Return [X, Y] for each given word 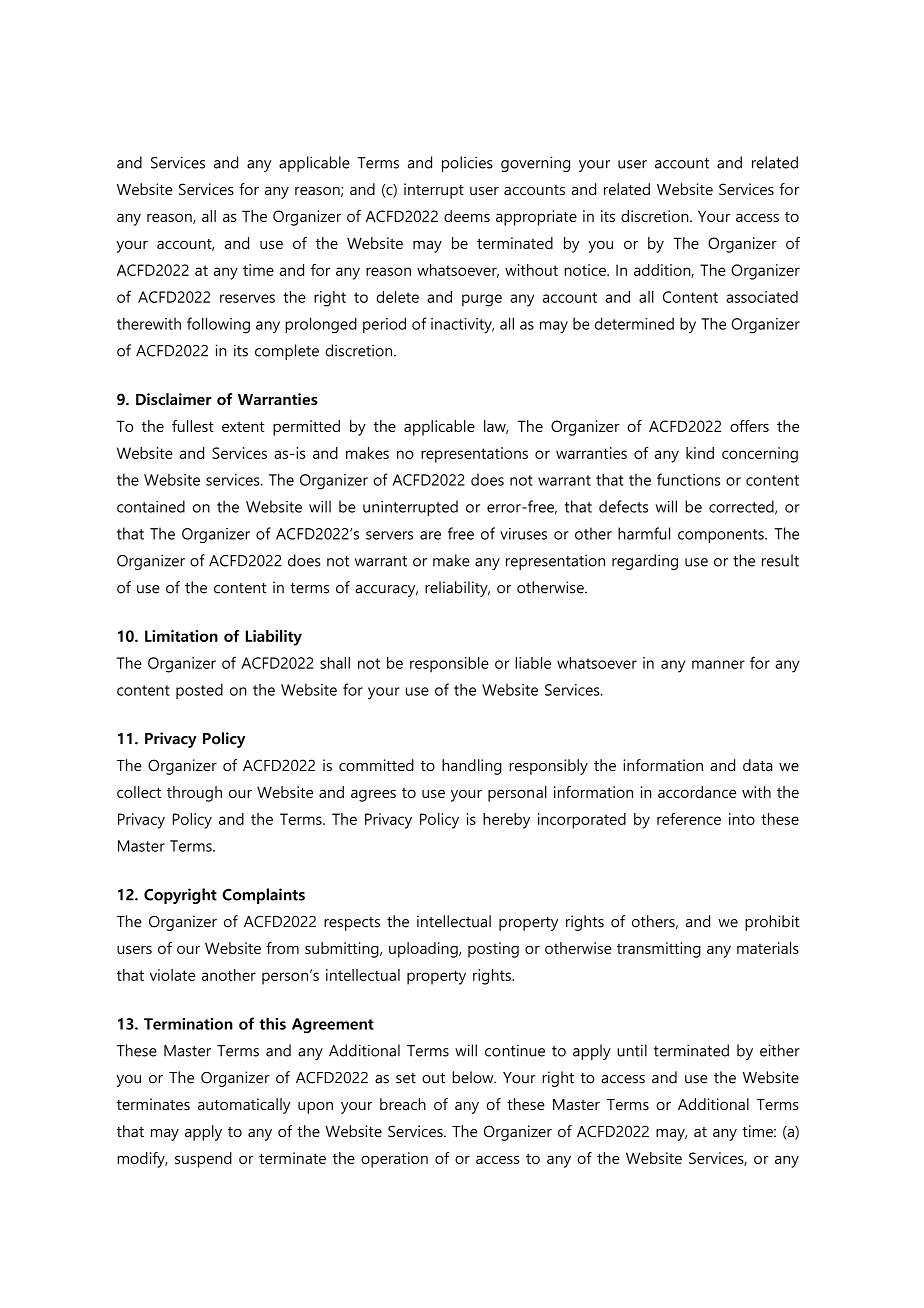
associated [762, 297]
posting [493, 950]
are [430, 535]
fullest [193, 426]
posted [199, 691]
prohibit [772, 923]
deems [467, 216]
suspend [203, 1160]
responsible [449, 665]
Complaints [263, 896]
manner [718, 664]
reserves [247, 298]
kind [700, 453]
